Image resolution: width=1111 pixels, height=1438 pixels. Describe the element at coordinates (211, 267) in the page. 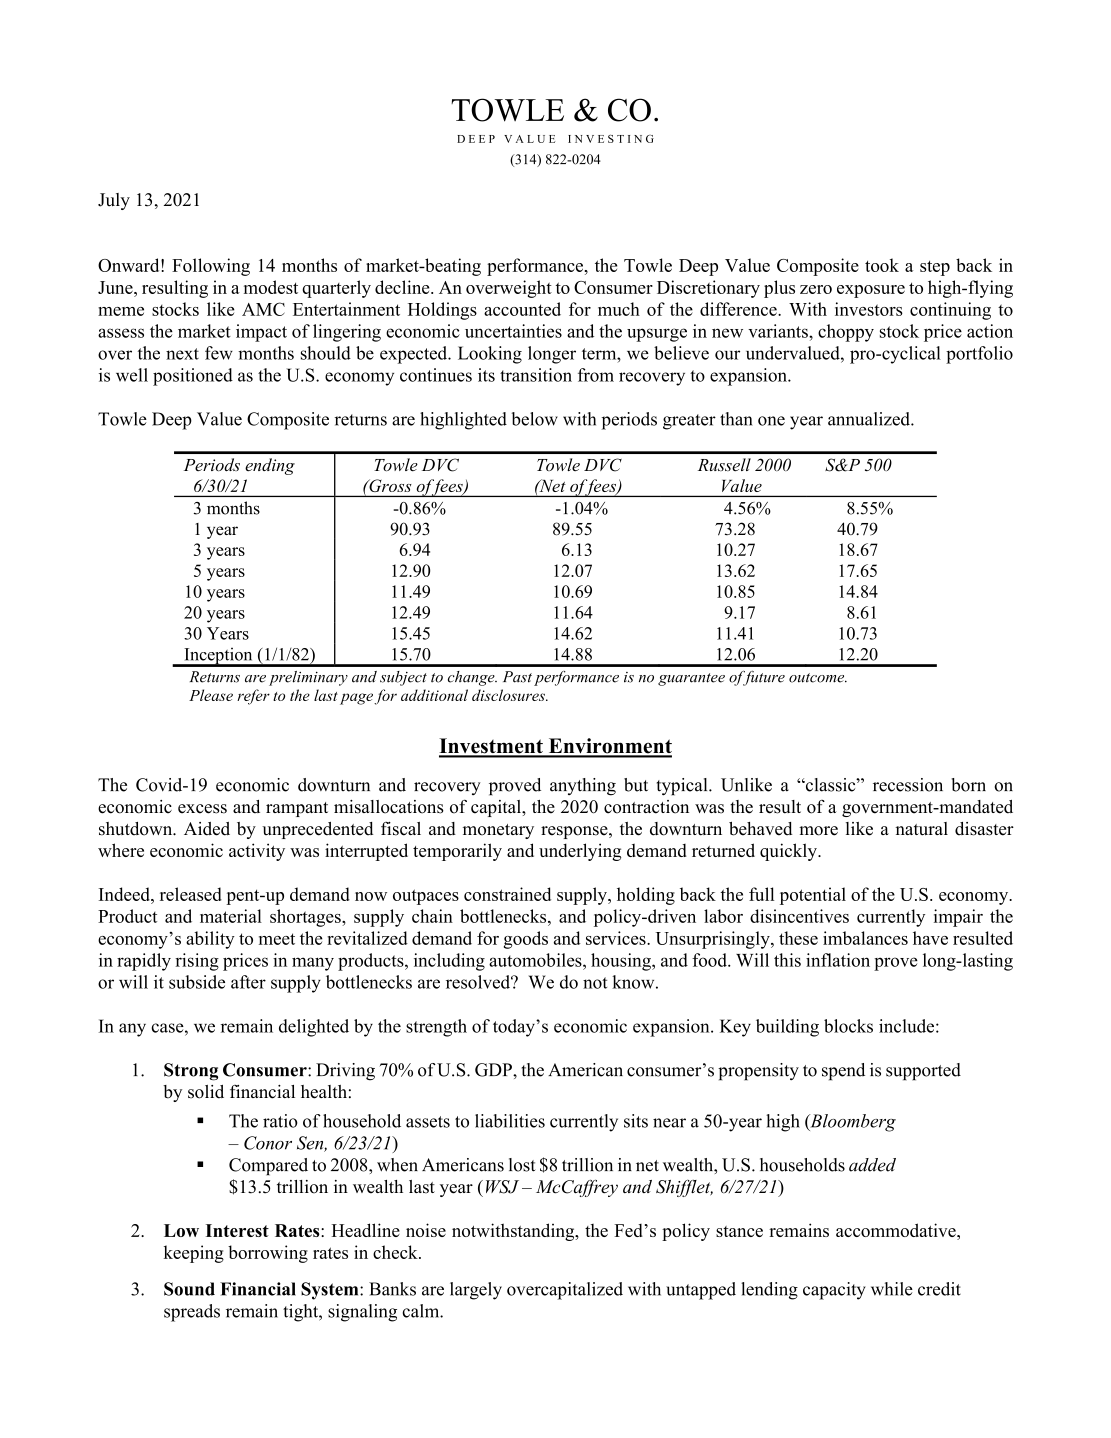

I see `Following` at that location.
